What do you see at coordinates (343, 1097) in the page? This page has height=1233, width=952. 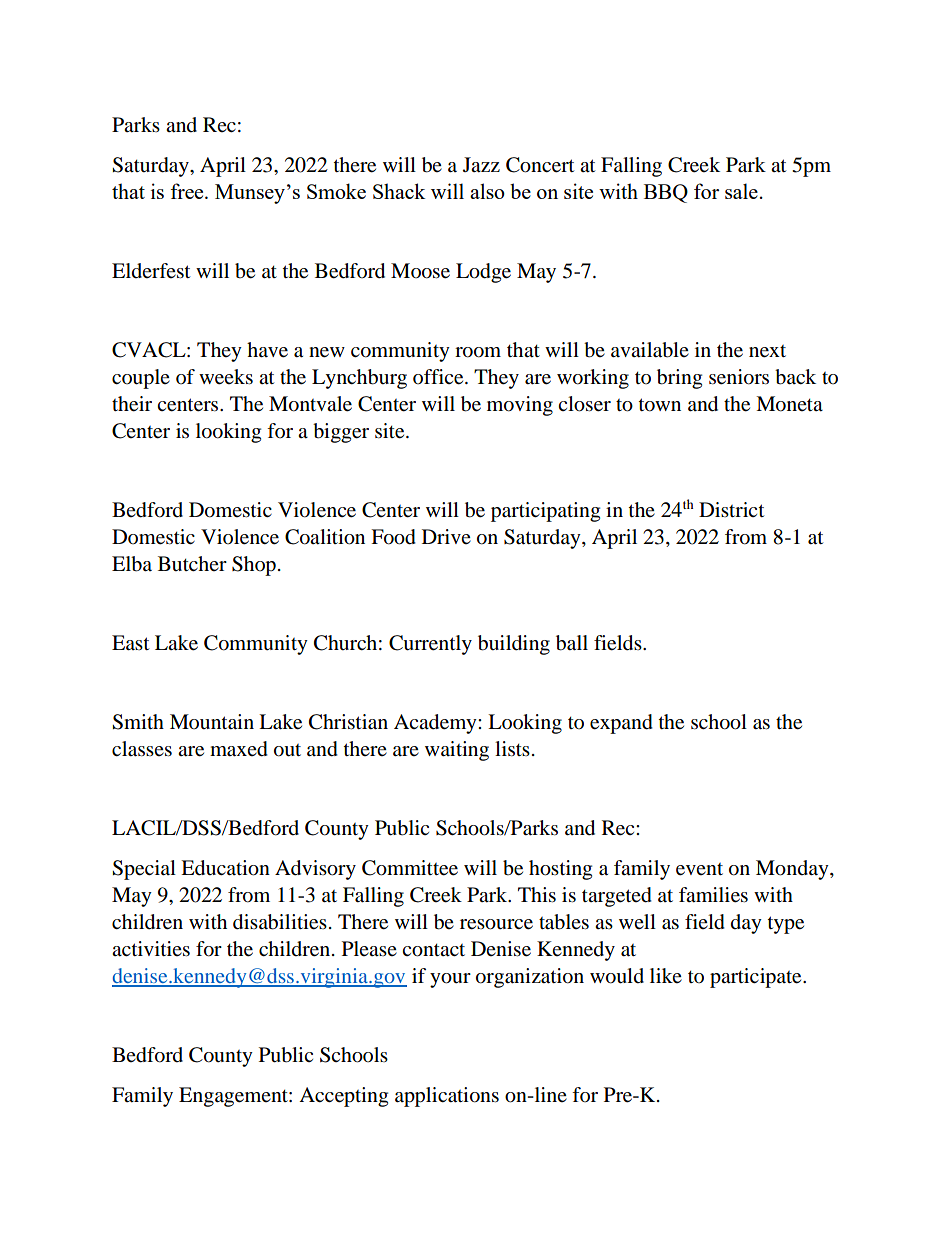 I see `Accepting` at bounding box center [343, 1097].
